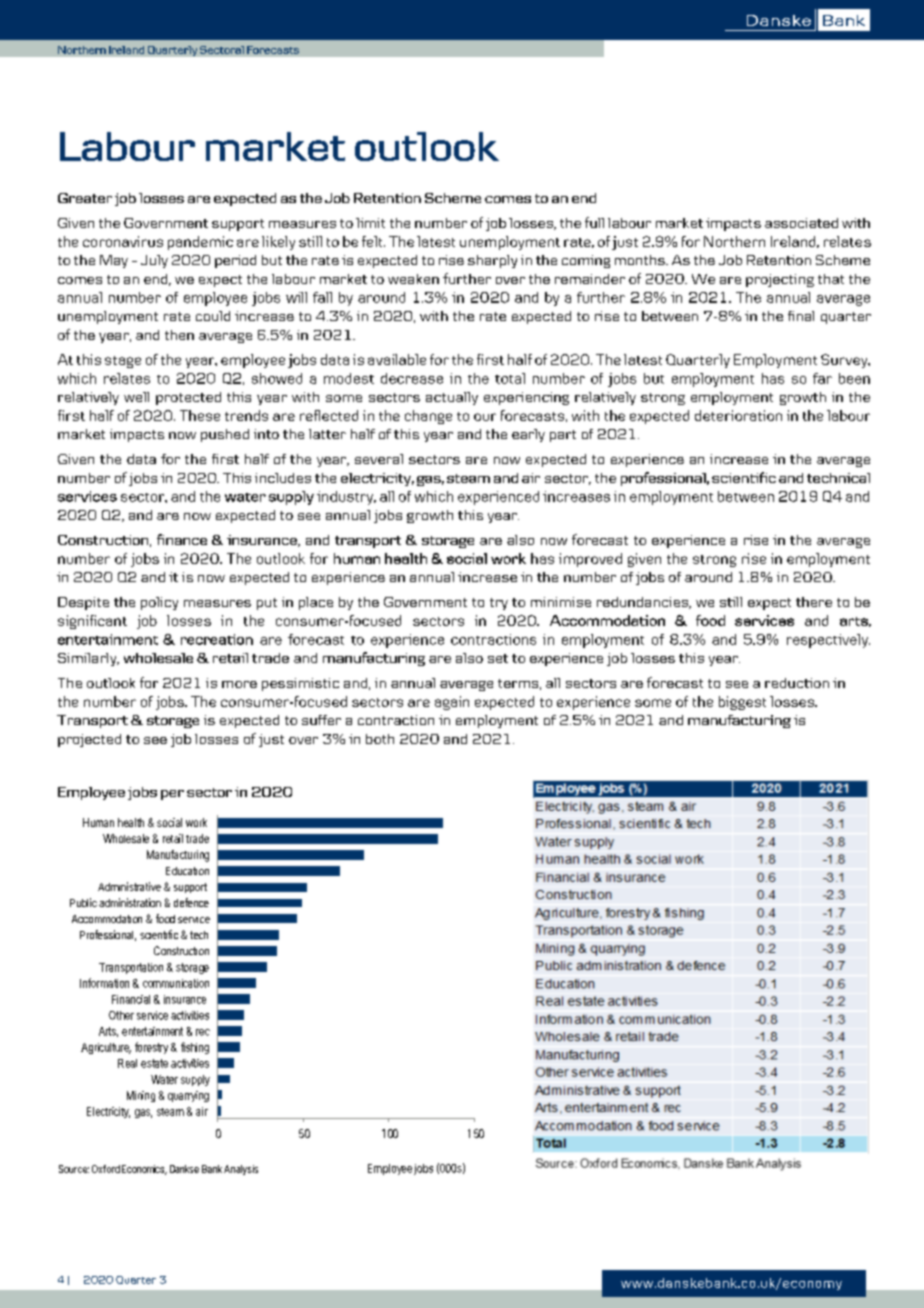 Image resolution: width=924 pixels, height=1308 pixels. Describe the element at coordinates (492, 261) in the screenshot. I see `sharply` at that location.
